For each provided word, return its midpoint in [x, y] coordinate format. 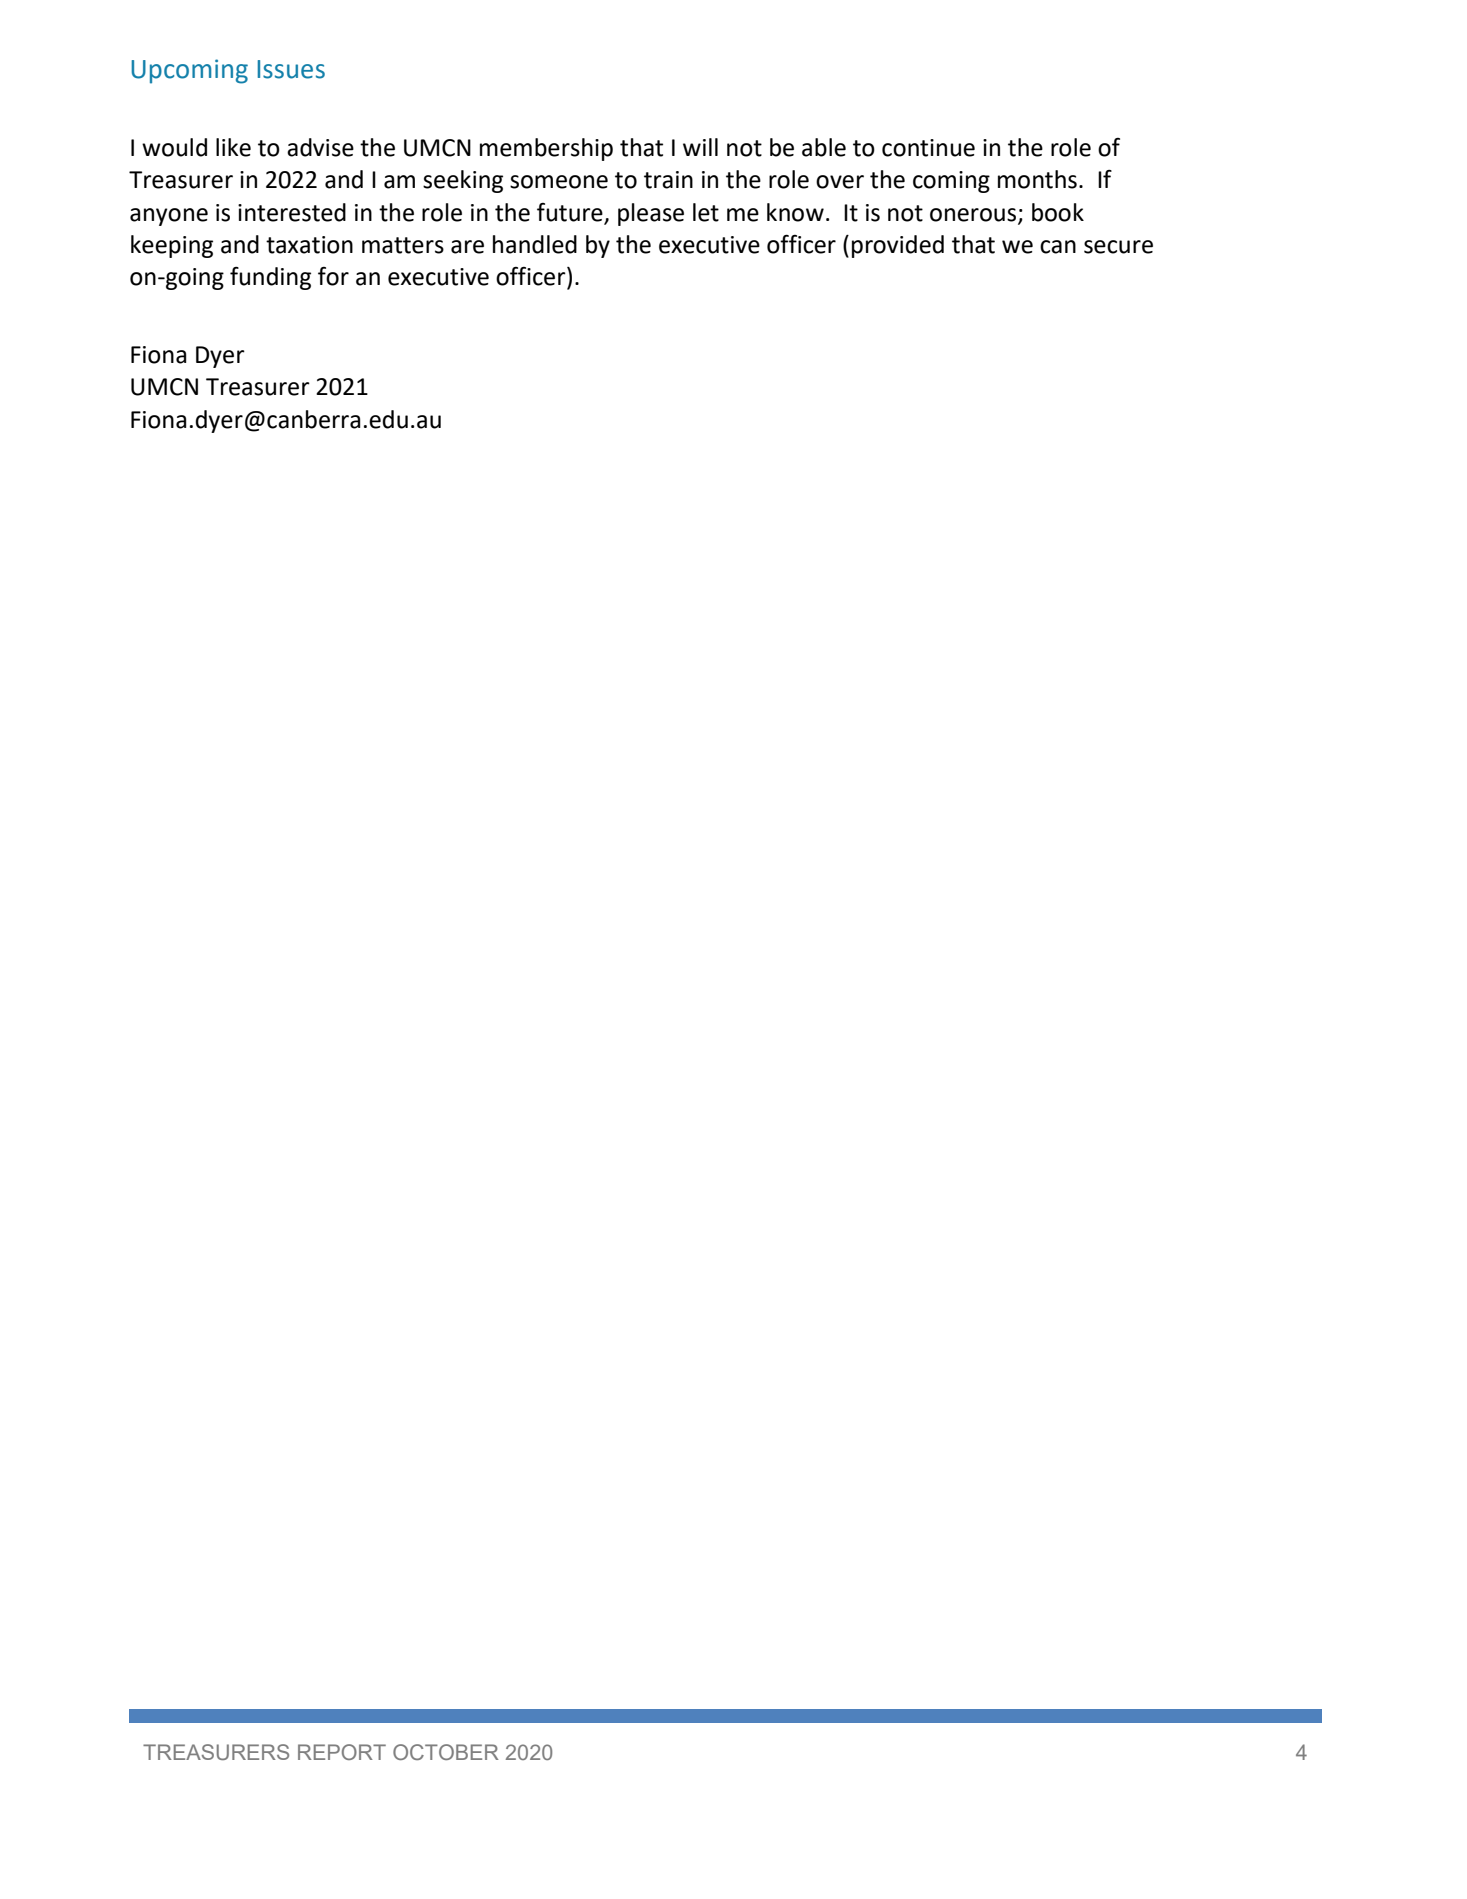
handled [535, 244]
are [467, 247]
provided [898, 246]
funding [270, 278]
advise [320, 147]
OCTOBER [446, 1752]
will [700, 147]
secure [1118, 247]
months [1037, 179]
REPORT [342, 1752]
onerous [974, 215]
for [333, 276]
